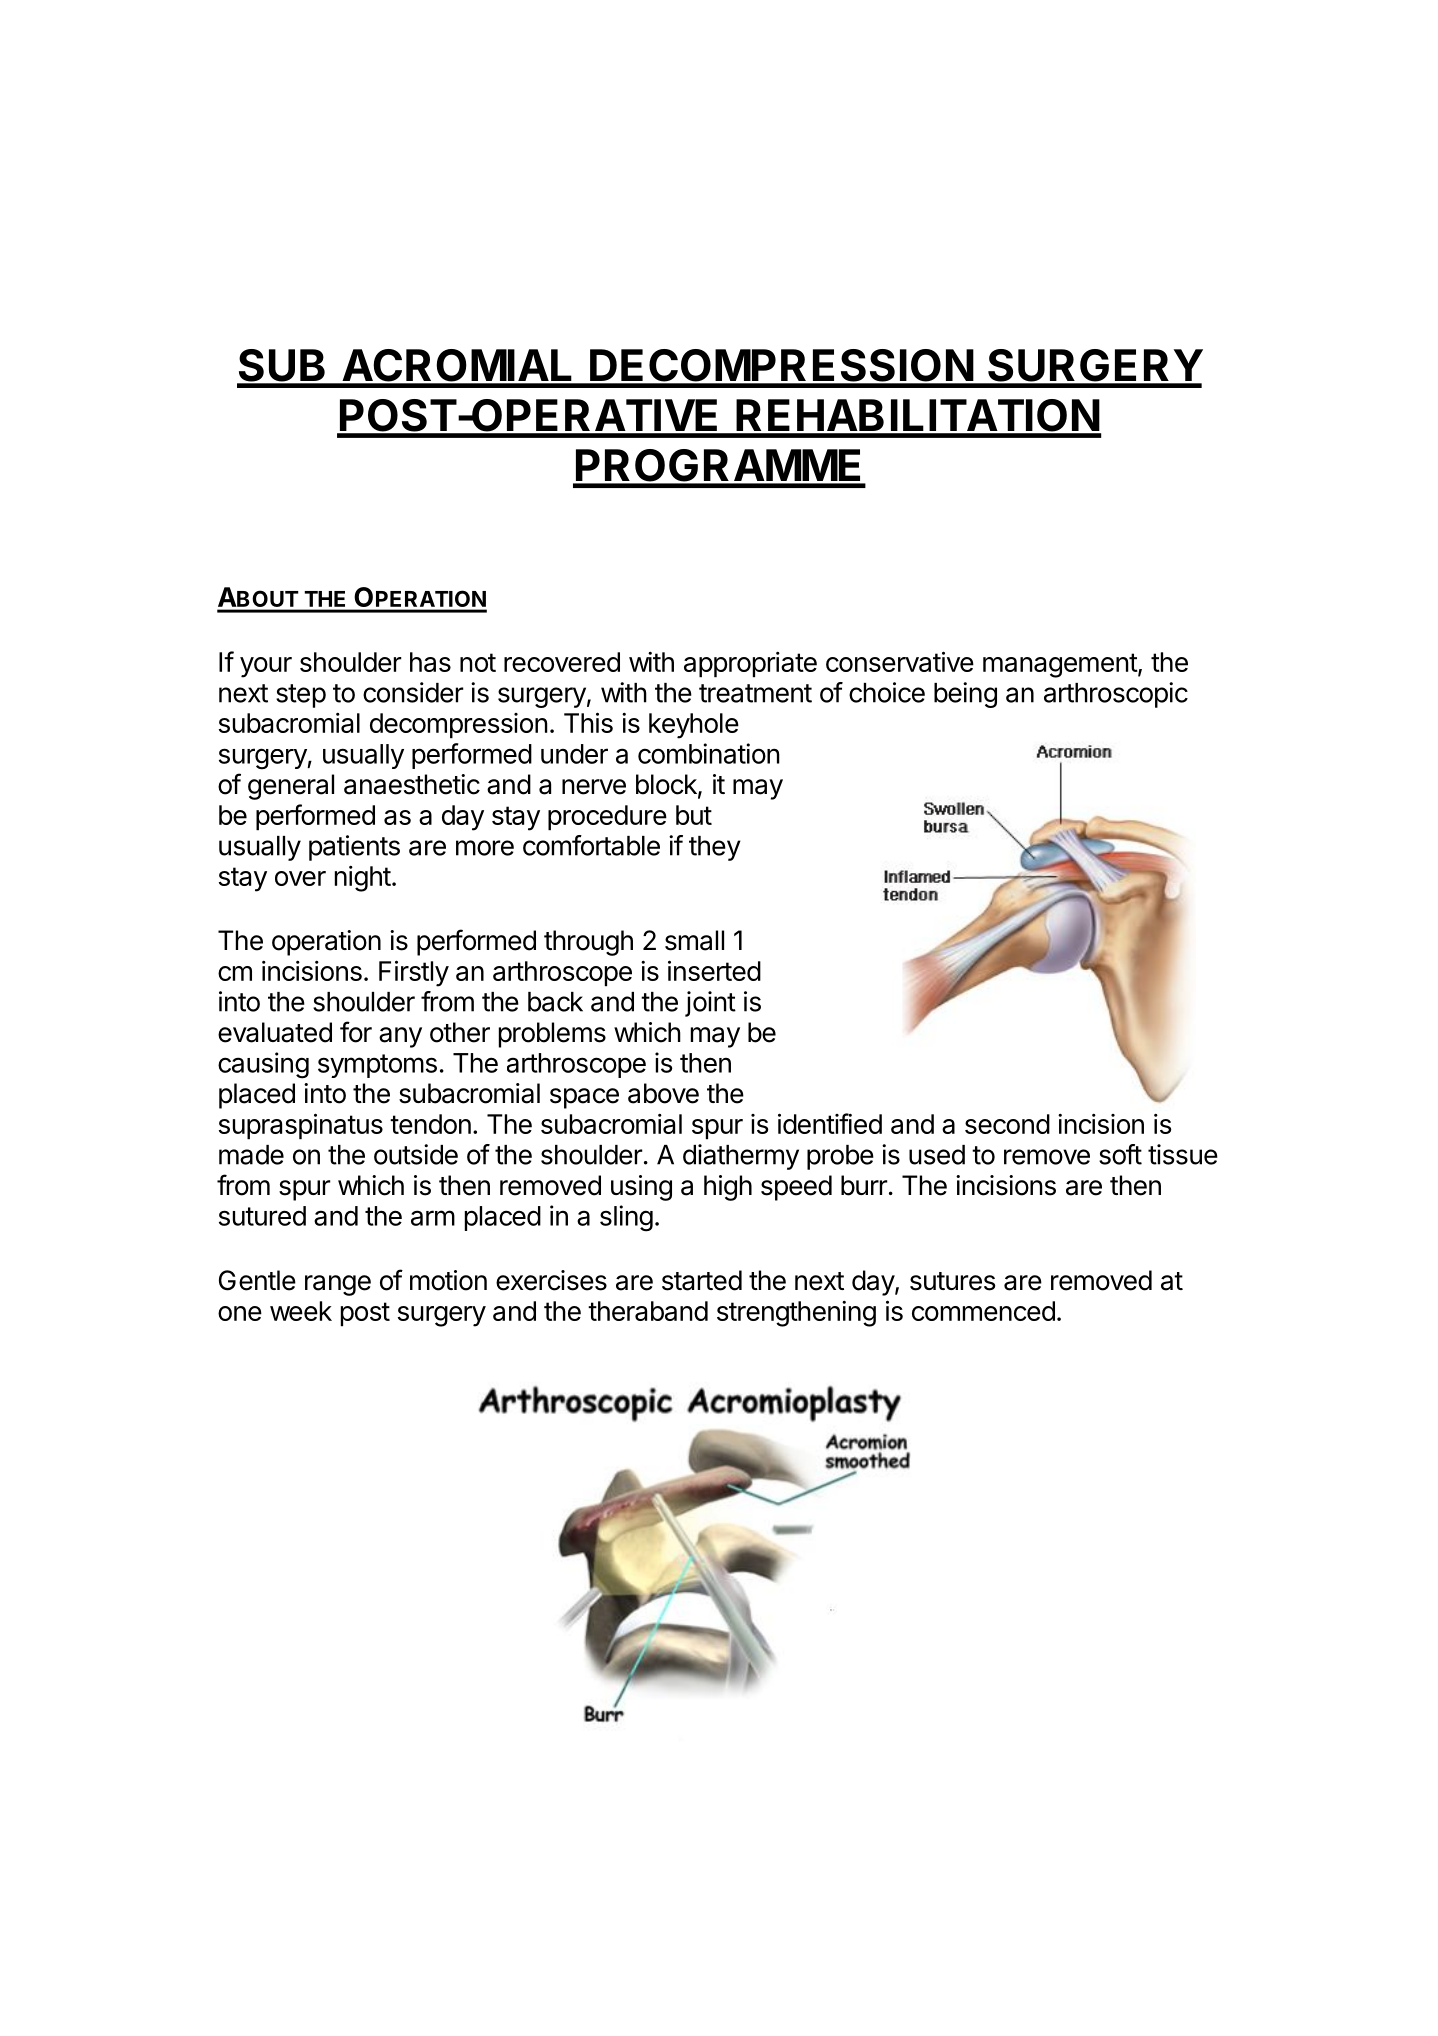  What do you see at coordinates (710, 1004) in the screenshot?
I see `joint` at bounding box center [710, 1004].
